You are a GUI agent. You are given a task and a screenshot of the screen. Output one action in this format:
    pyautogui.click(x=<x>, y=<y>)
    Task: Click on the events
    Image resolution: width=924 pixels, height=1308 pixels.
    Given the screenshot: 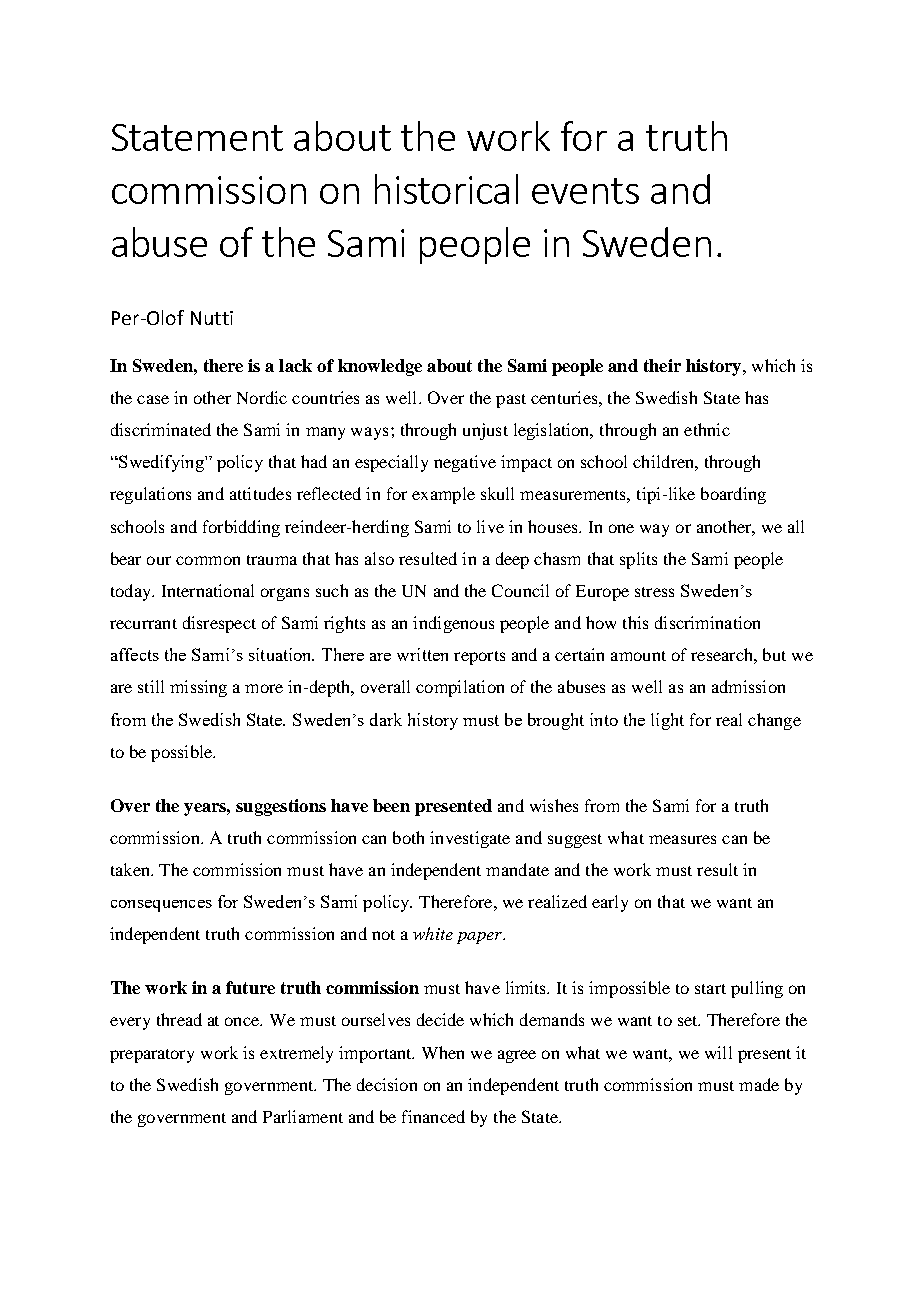 What is the action you would take?
    pyautogui.click(x=585, y=191)
